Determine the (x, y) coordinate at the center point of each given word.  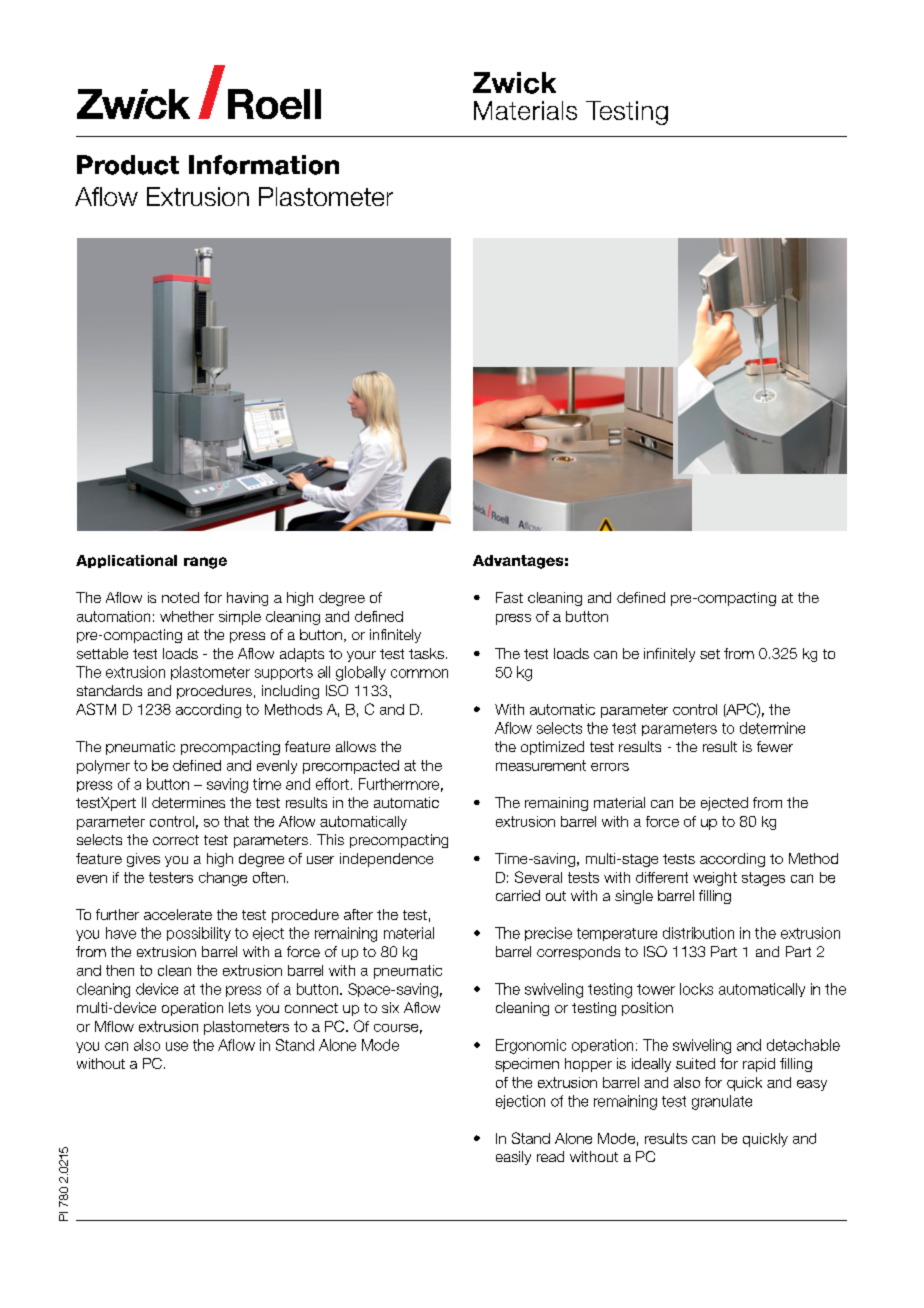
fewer (775, 746)
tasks (426, 653)
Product (128, 165)
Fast (509, 597)
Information (264, 165)
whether (187, 616)
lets (240, 1007)
